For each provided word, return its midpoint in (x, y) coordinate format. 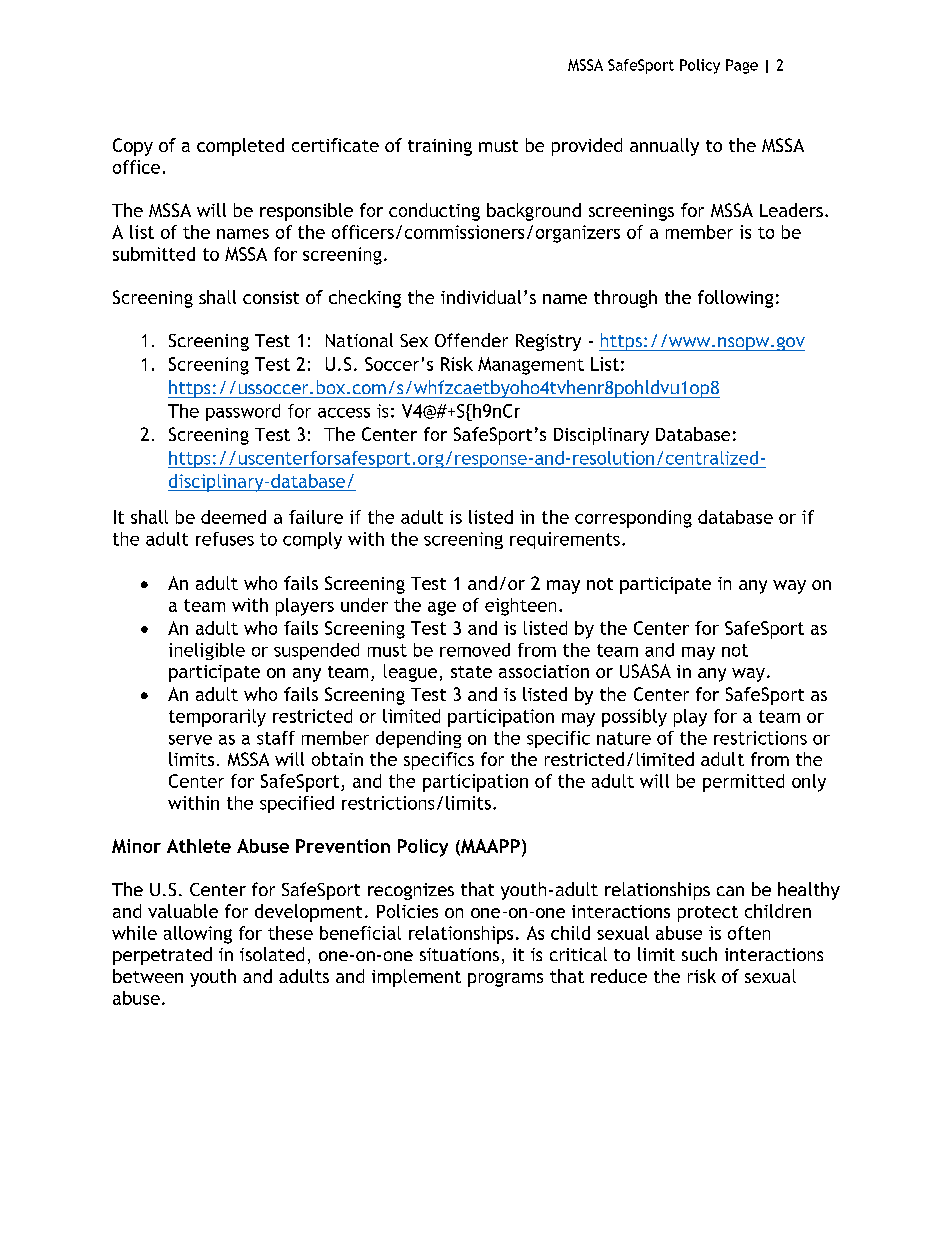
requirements (565, 540)
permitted (743, 783)
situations (459, 954)
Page (742, 66)
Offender (471, 340)
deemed (233, 517)
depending (418, 739)
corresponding (633, 519)
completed (240, 147)
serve (190, 740)
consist (271, 297)
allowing (198, 935)
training (440, 147)
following (735, 299)
